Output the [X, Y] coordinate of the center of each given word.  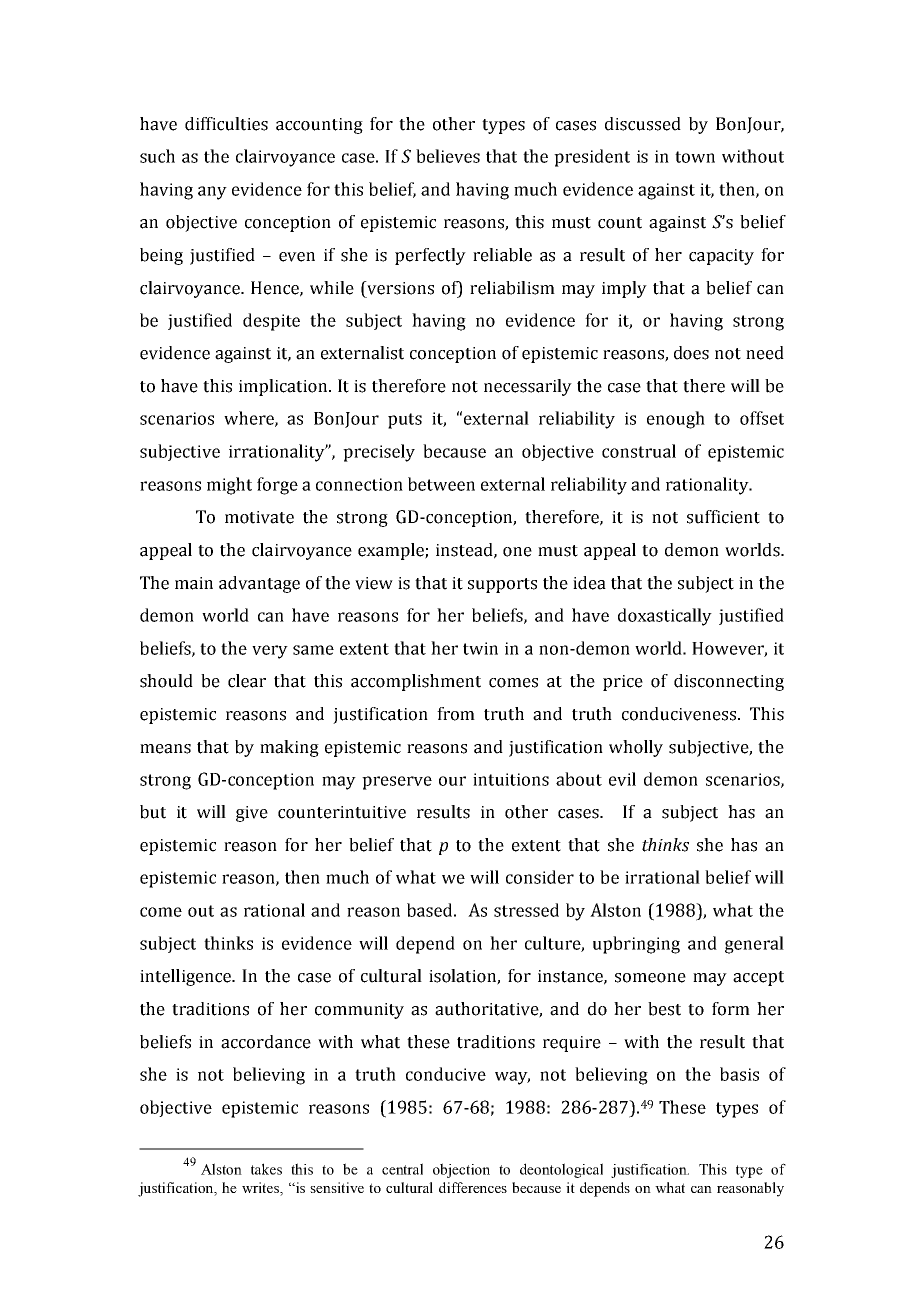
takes [266, 1169]
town [695, 157]
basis [739, 1074]
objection [461, 1170]
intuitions [511, 779]
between [441, 484]
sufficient [723, 517]
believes [448, 156]
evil [622, 779]
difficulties [226, 124]
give [252, 814]
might [229, 486]
